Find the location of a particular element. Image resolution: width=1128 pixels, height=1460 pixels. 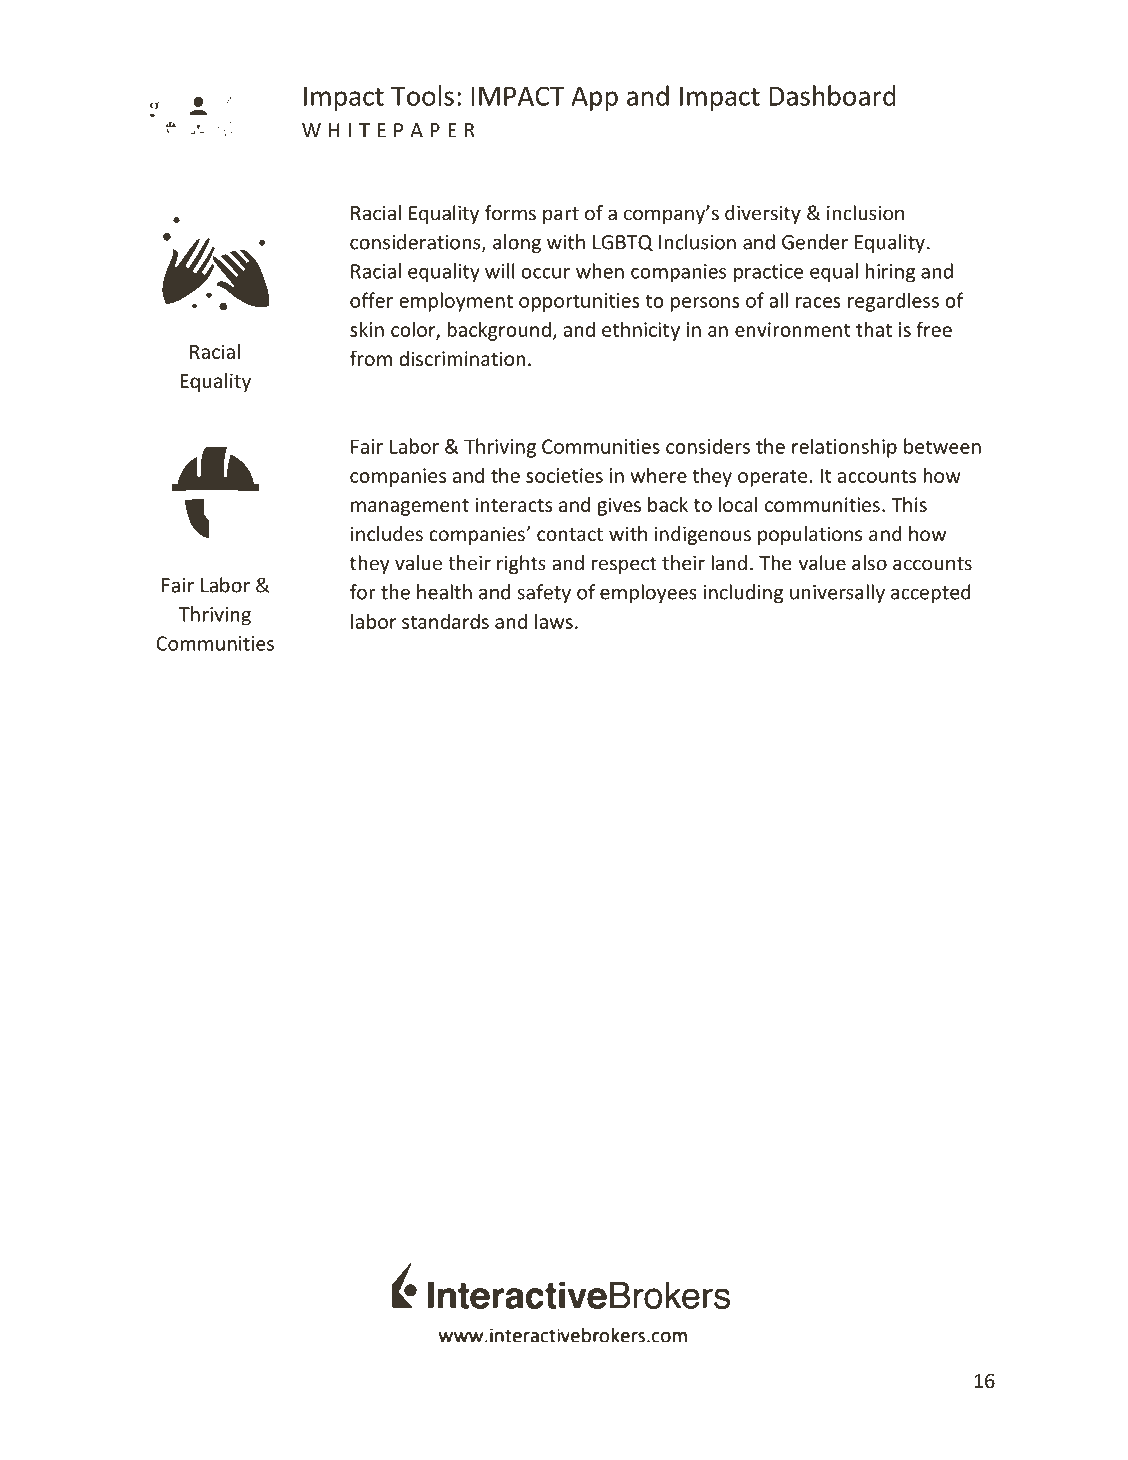

Dashboard is located at coordinates (833, 95).
